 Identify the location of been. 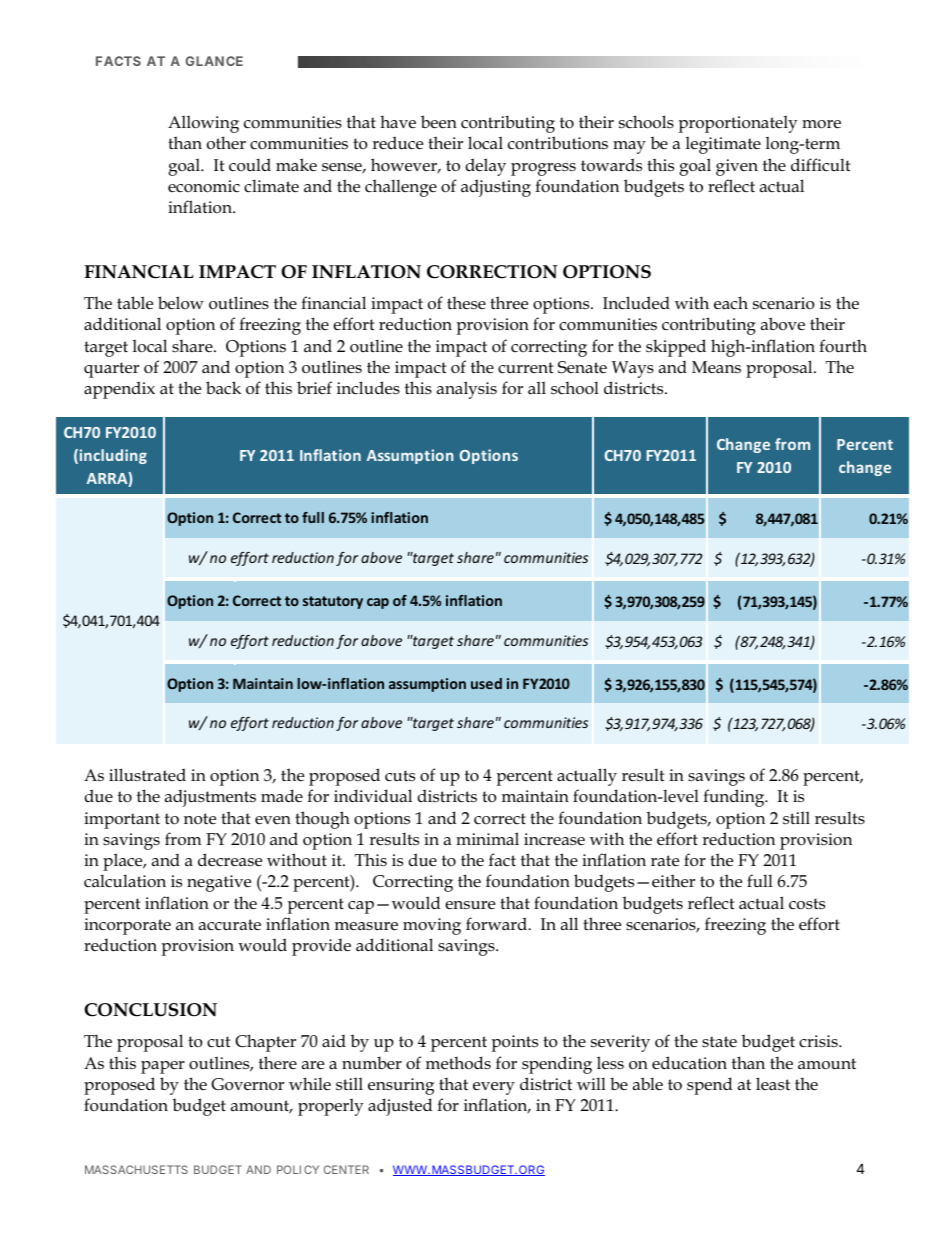
(439, 122).
